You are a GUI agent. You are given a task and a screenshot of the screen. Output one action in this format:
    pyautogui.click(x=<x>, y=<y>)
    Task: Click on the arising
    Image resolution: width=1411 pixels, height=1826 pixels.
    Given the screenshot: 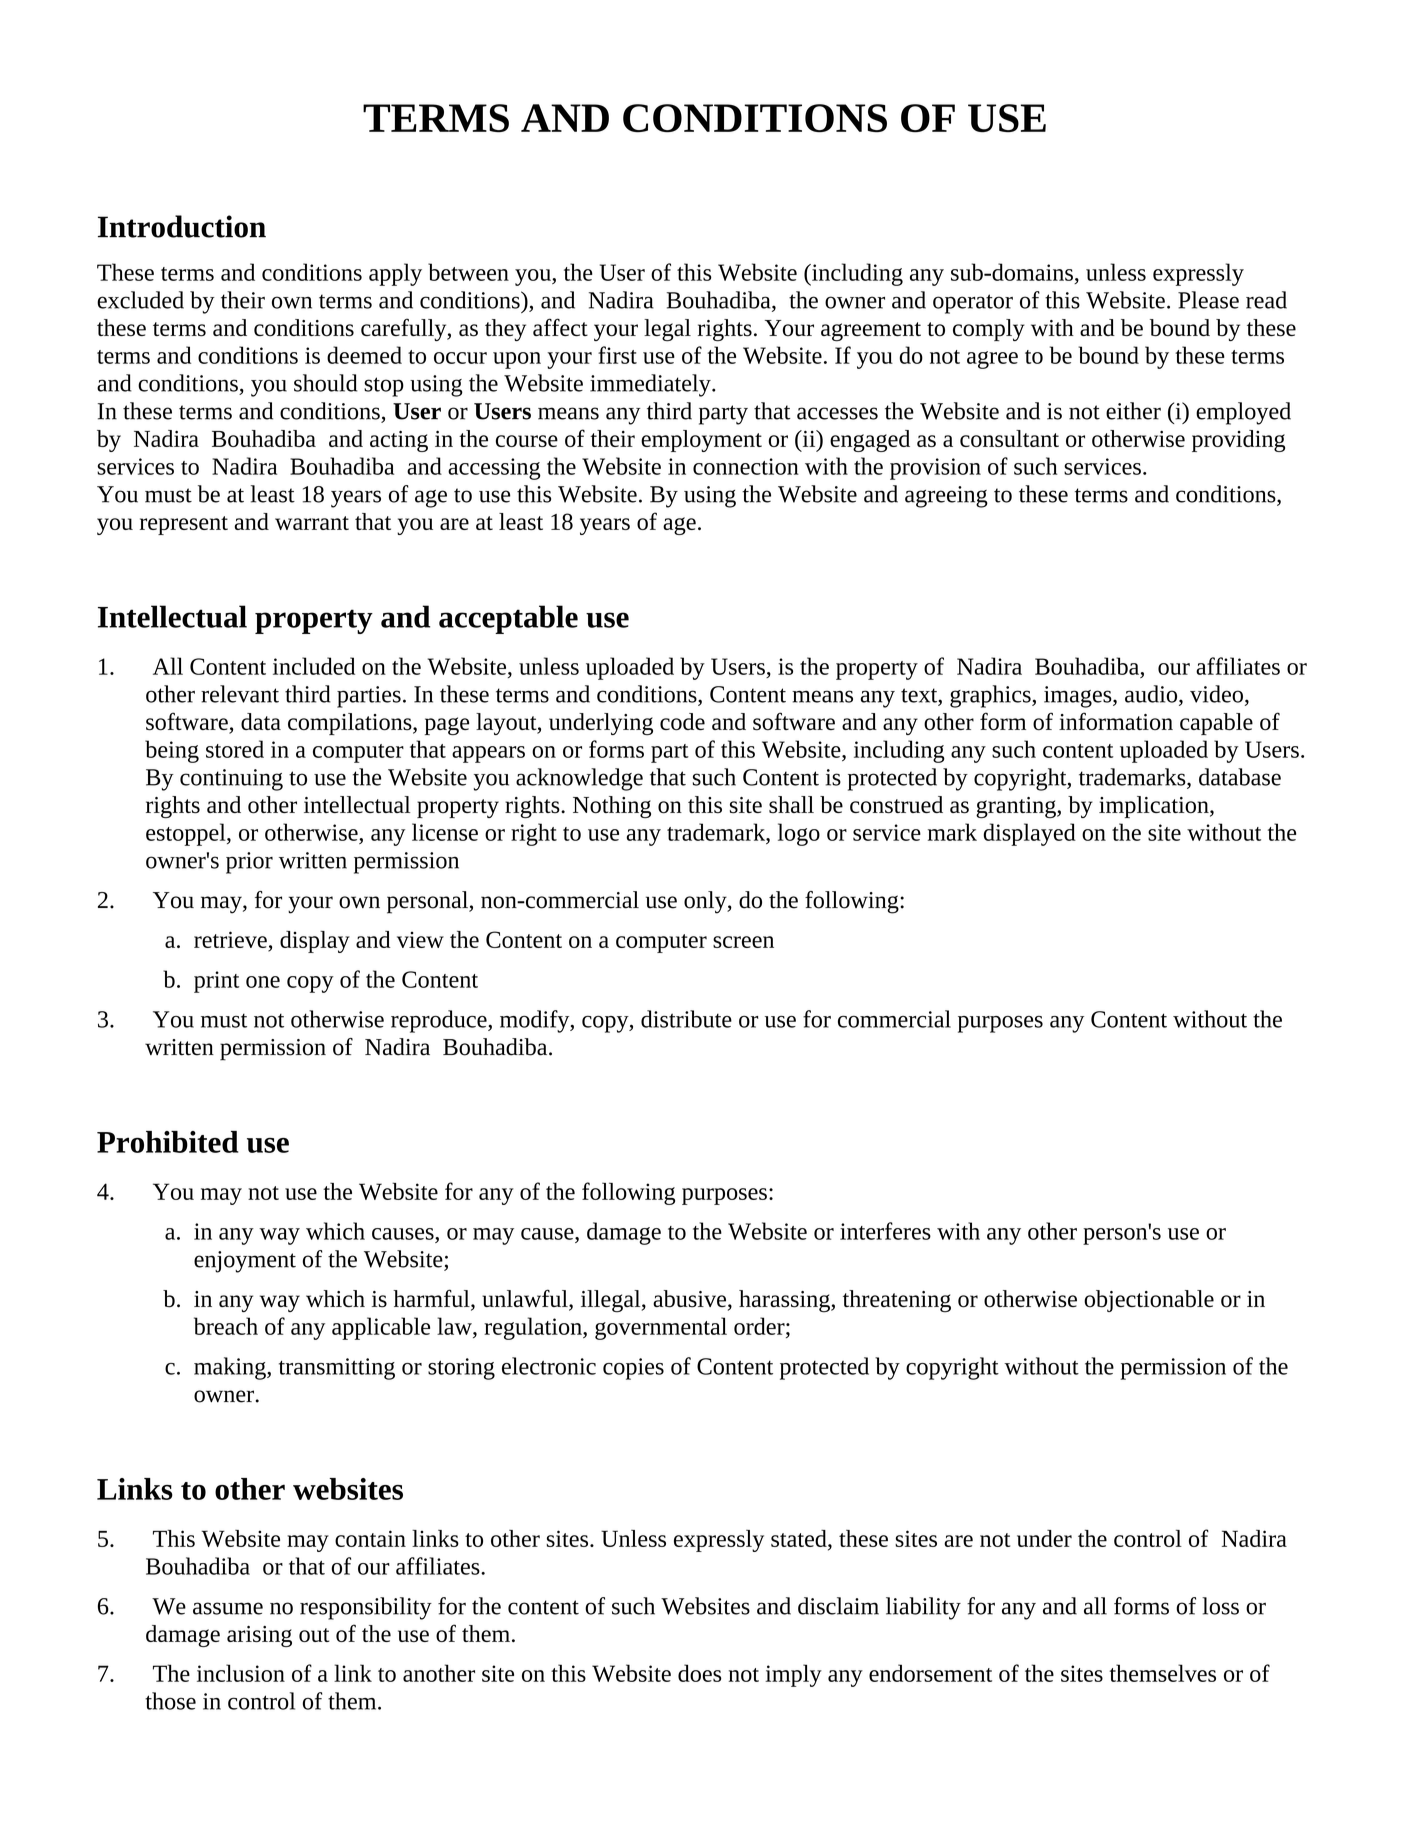 What is the action you would take?
    pyautogui.click(x=259, y=1636)
